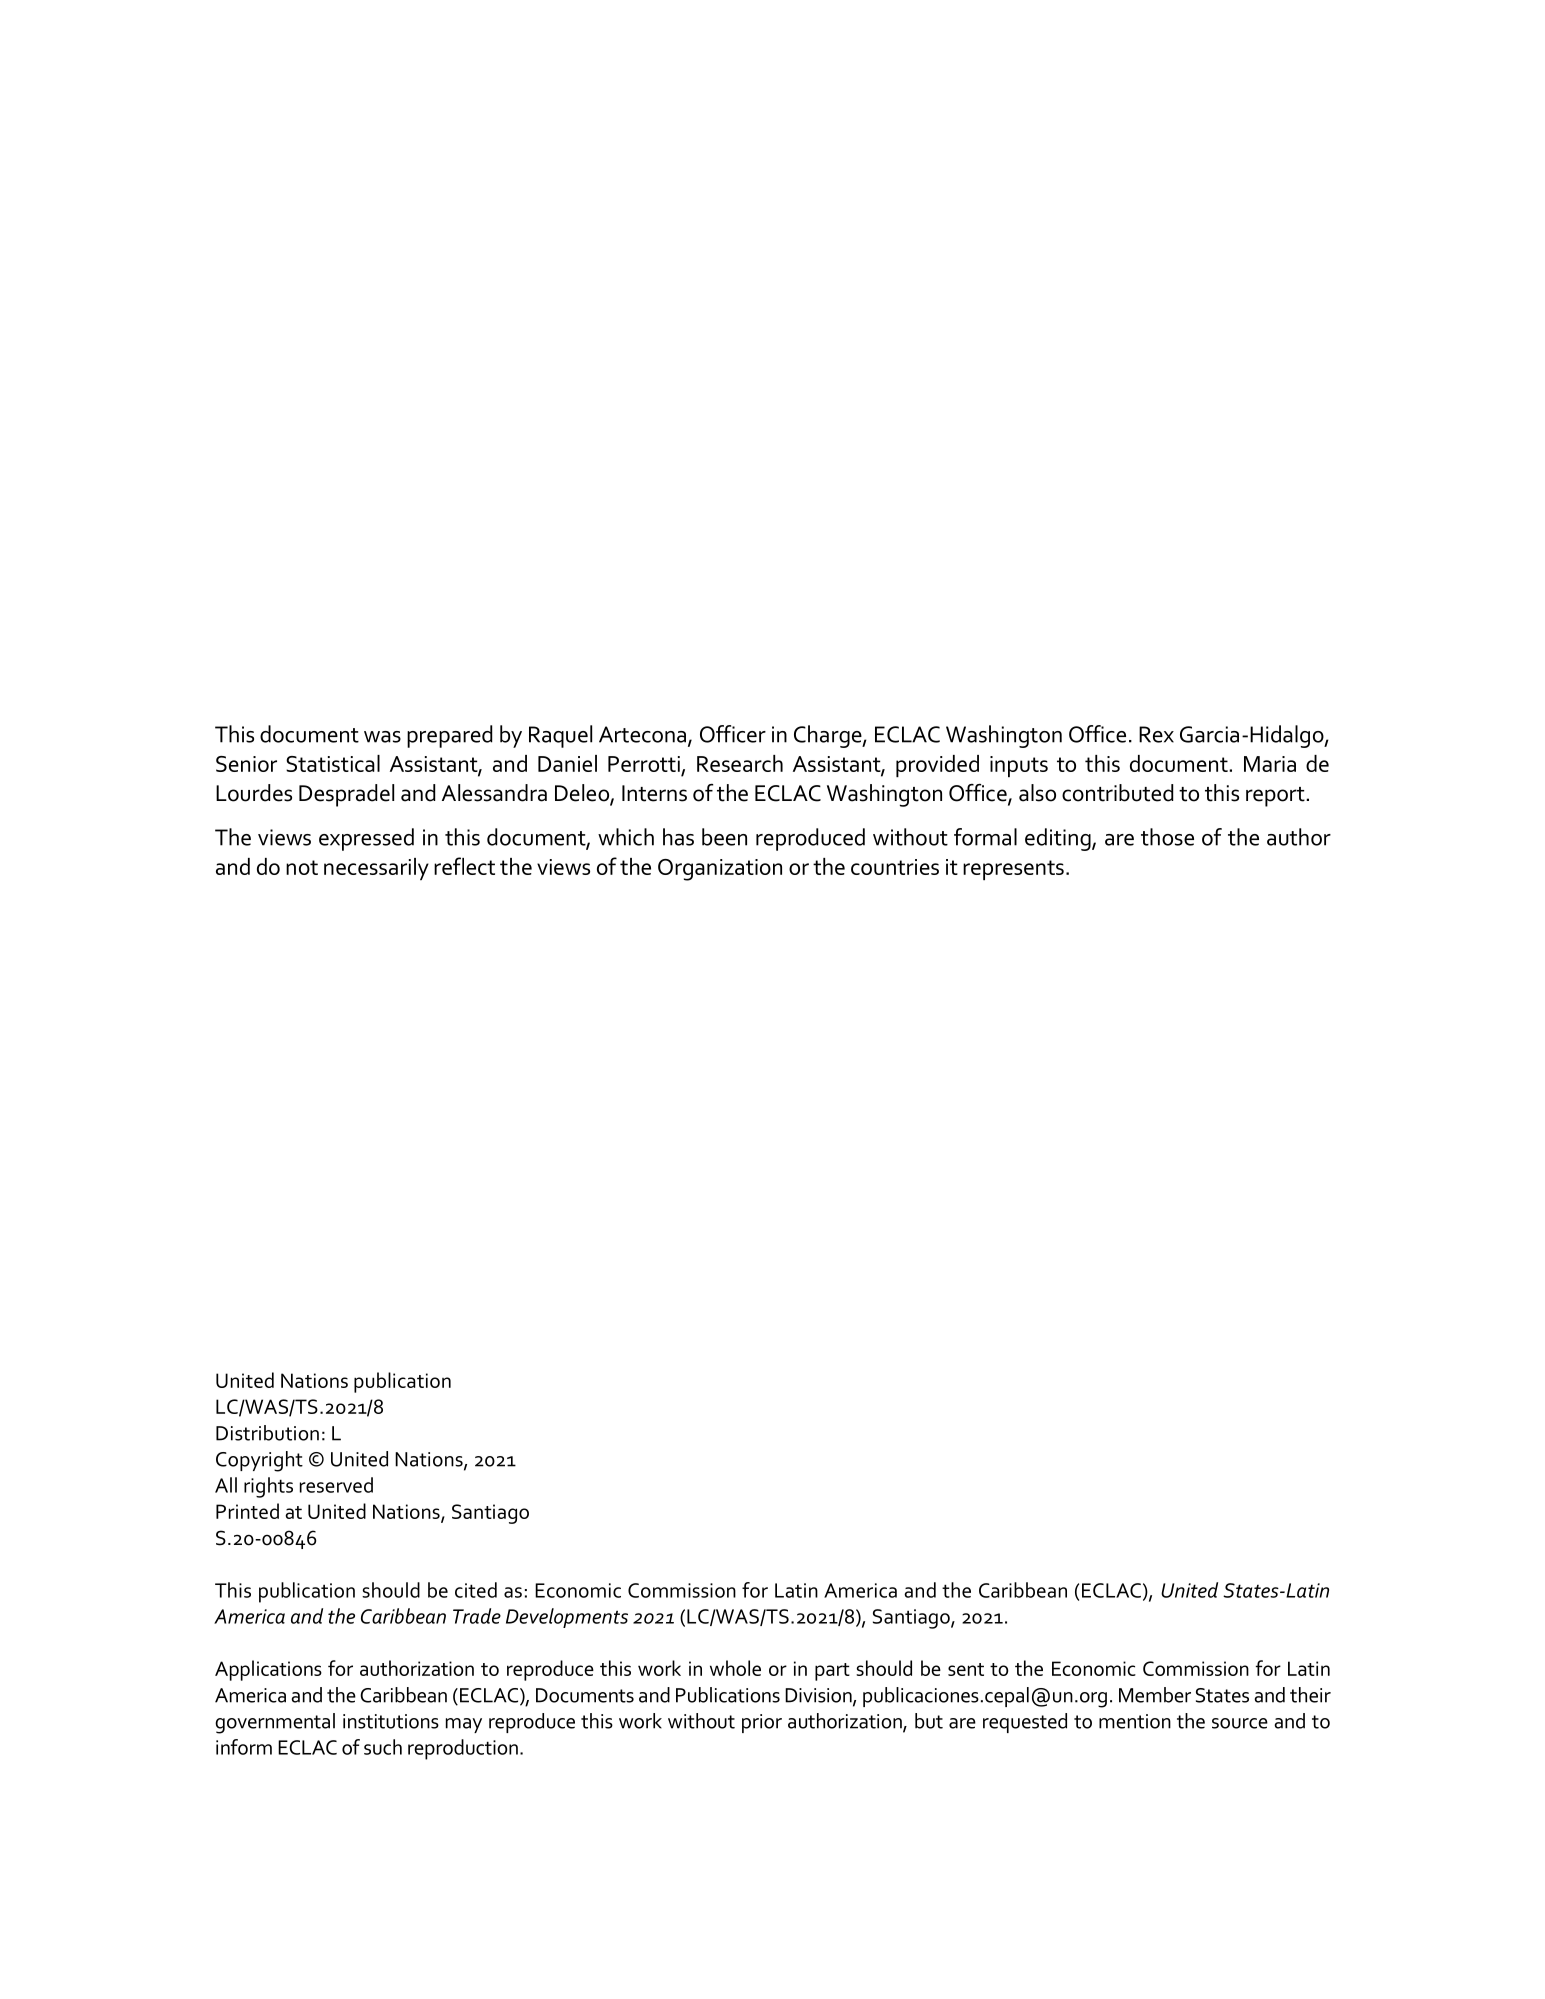  Describe the element at coordinates (740, 763) in the image. I see `Research` at that location.
